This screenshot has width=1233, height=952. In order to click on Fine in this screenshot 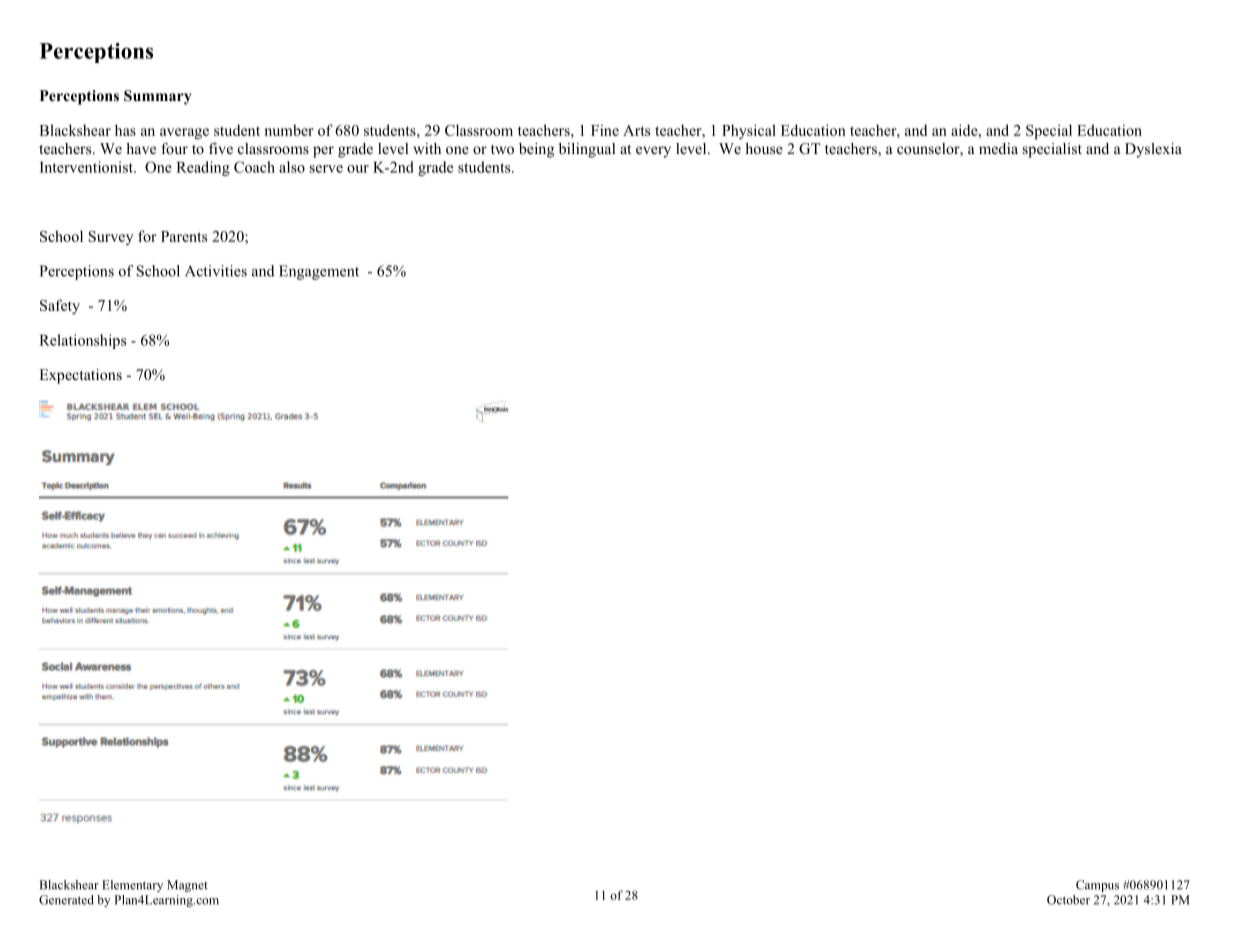, I will do `click(605, 130)`.
